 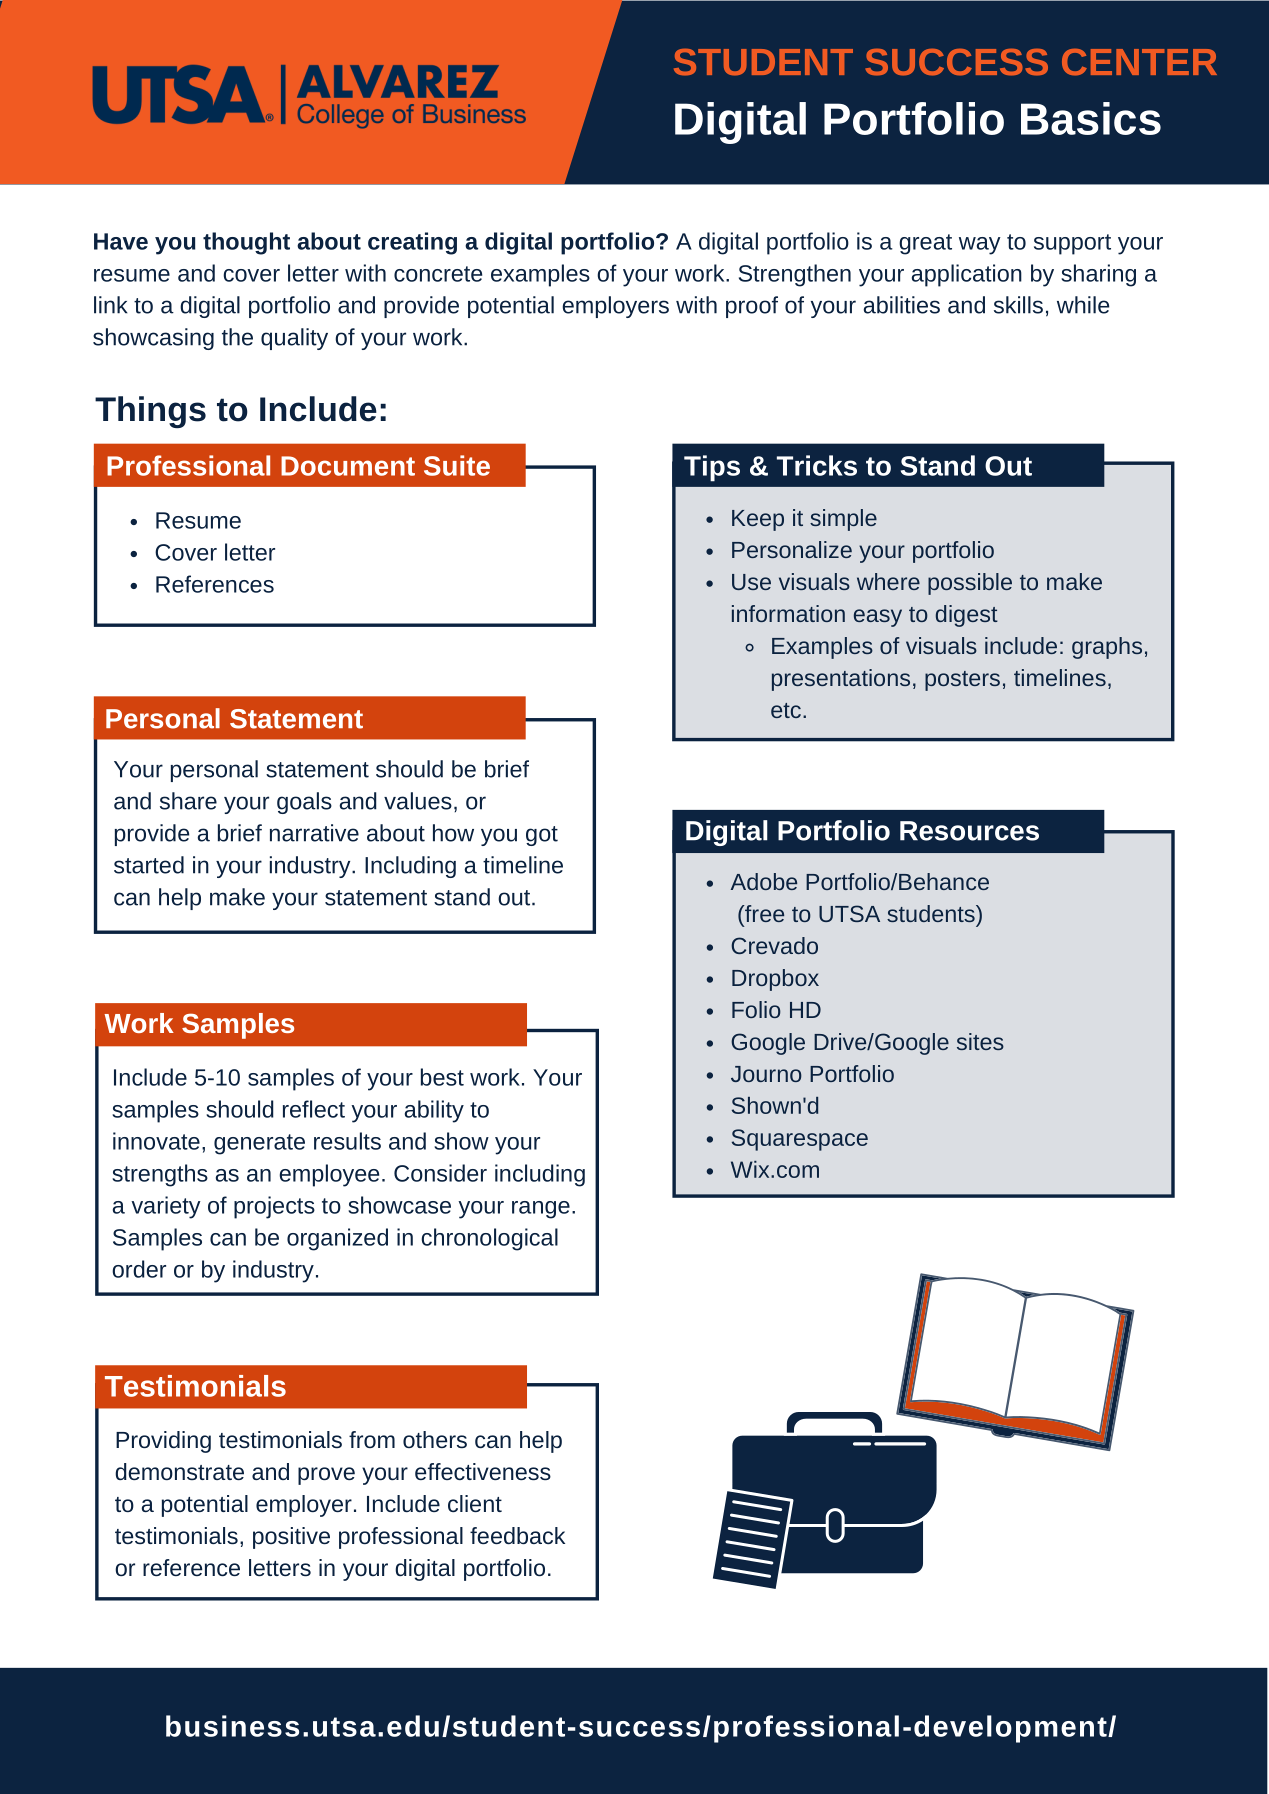 What do you see at coordinates (969, 831) in the screenshot?
I see `Resources` at bounding box center [969, 831].
